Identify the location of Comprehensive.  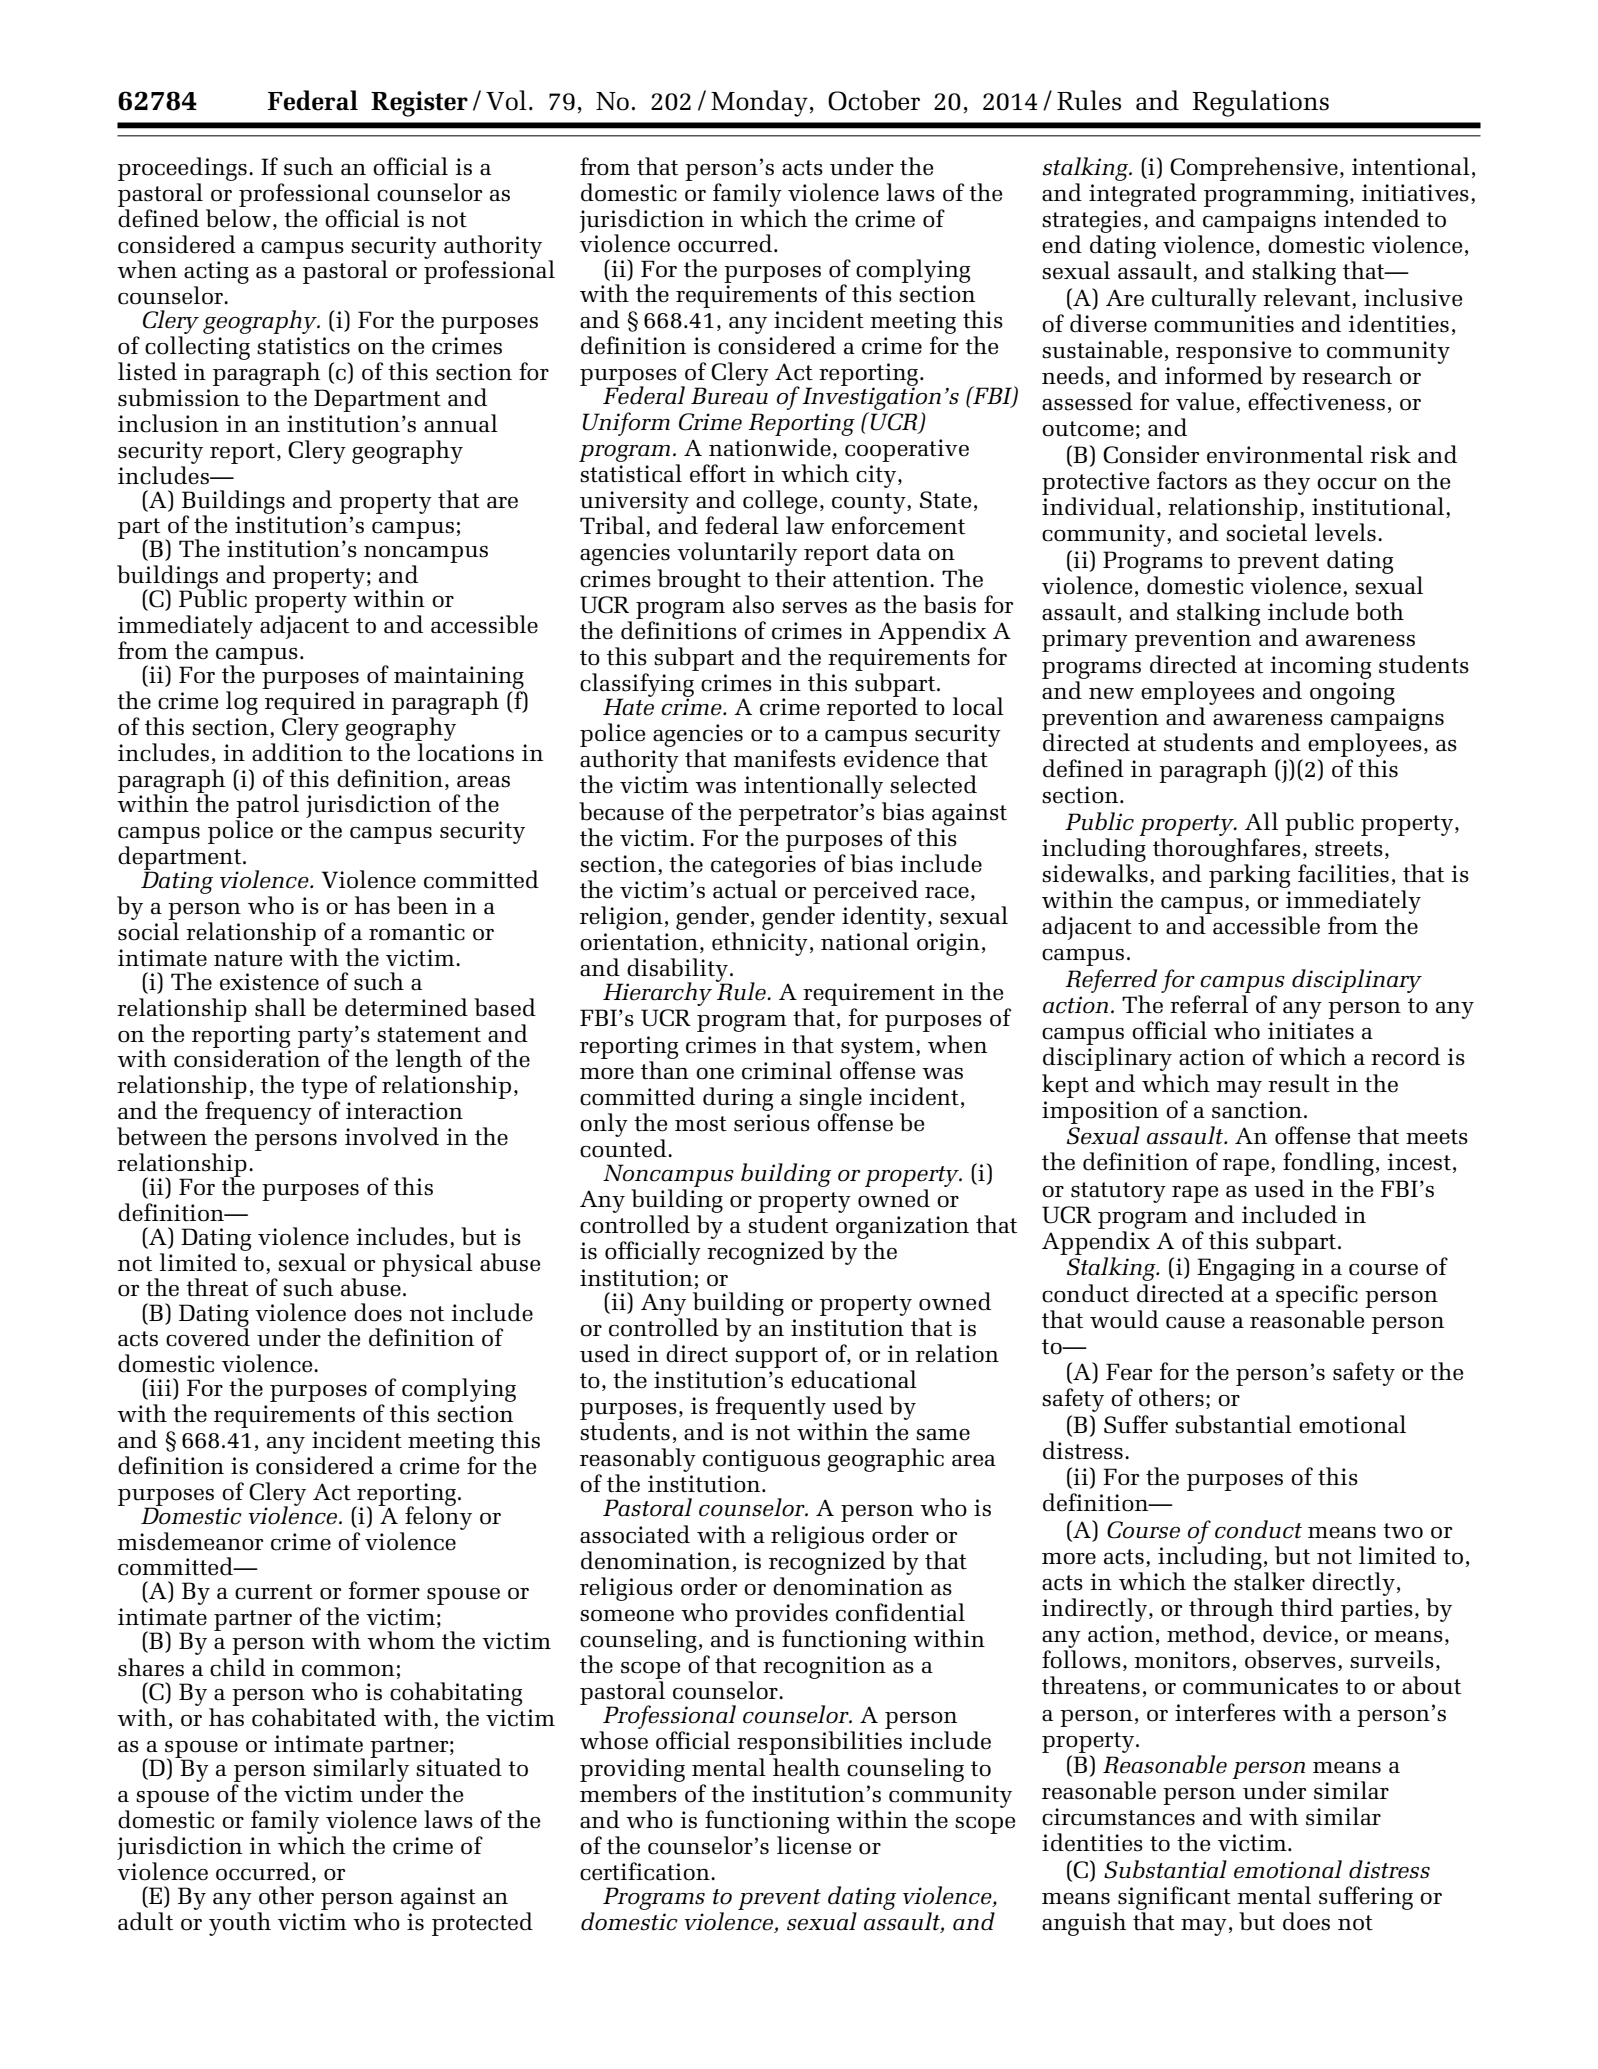
(1254, 169).
